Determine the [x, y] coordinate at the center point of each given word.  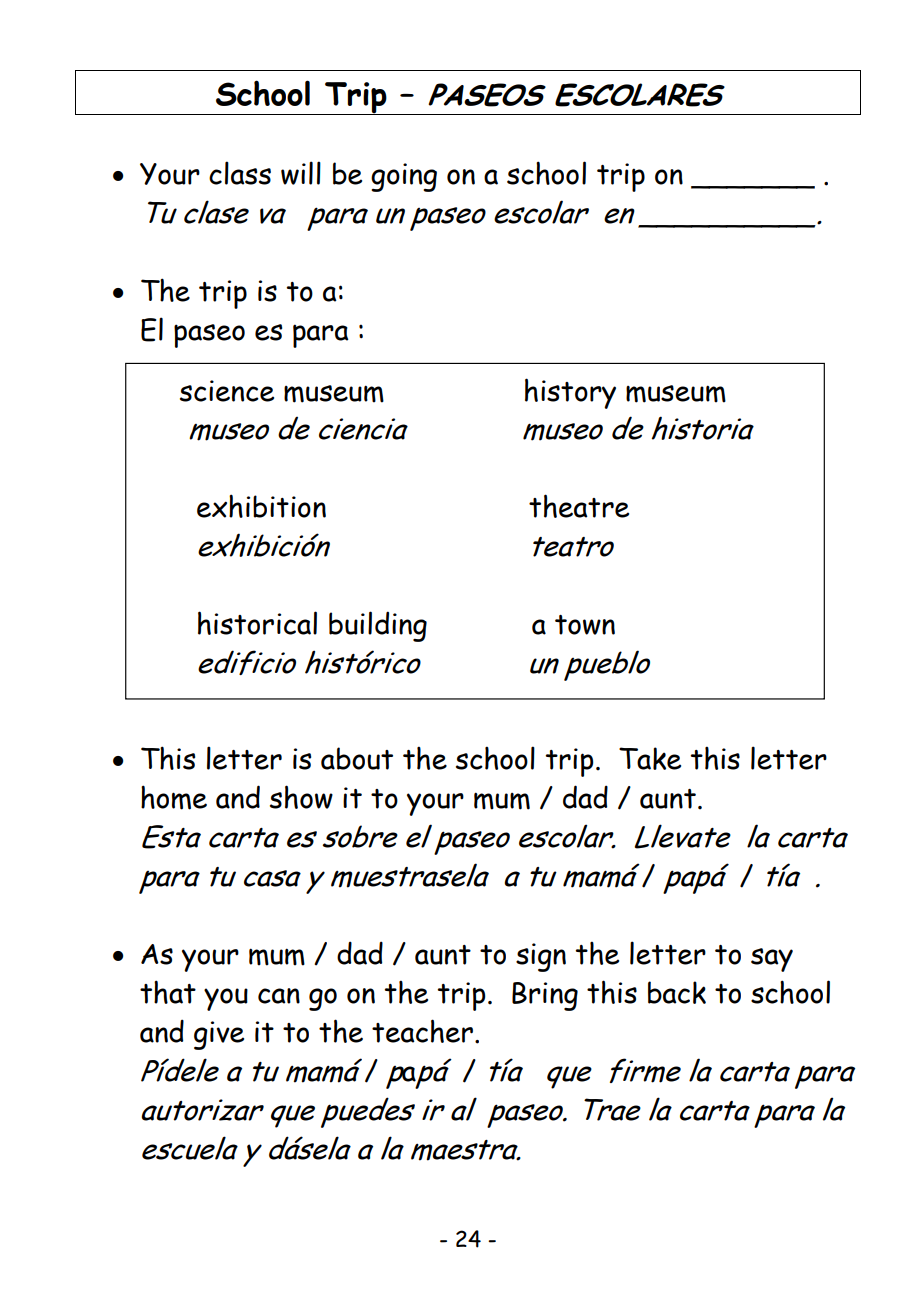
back [677, 992]
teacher [422, 1031]
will [301, 173]
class [240, 173]
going [404, 177]
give [219, 1035]
